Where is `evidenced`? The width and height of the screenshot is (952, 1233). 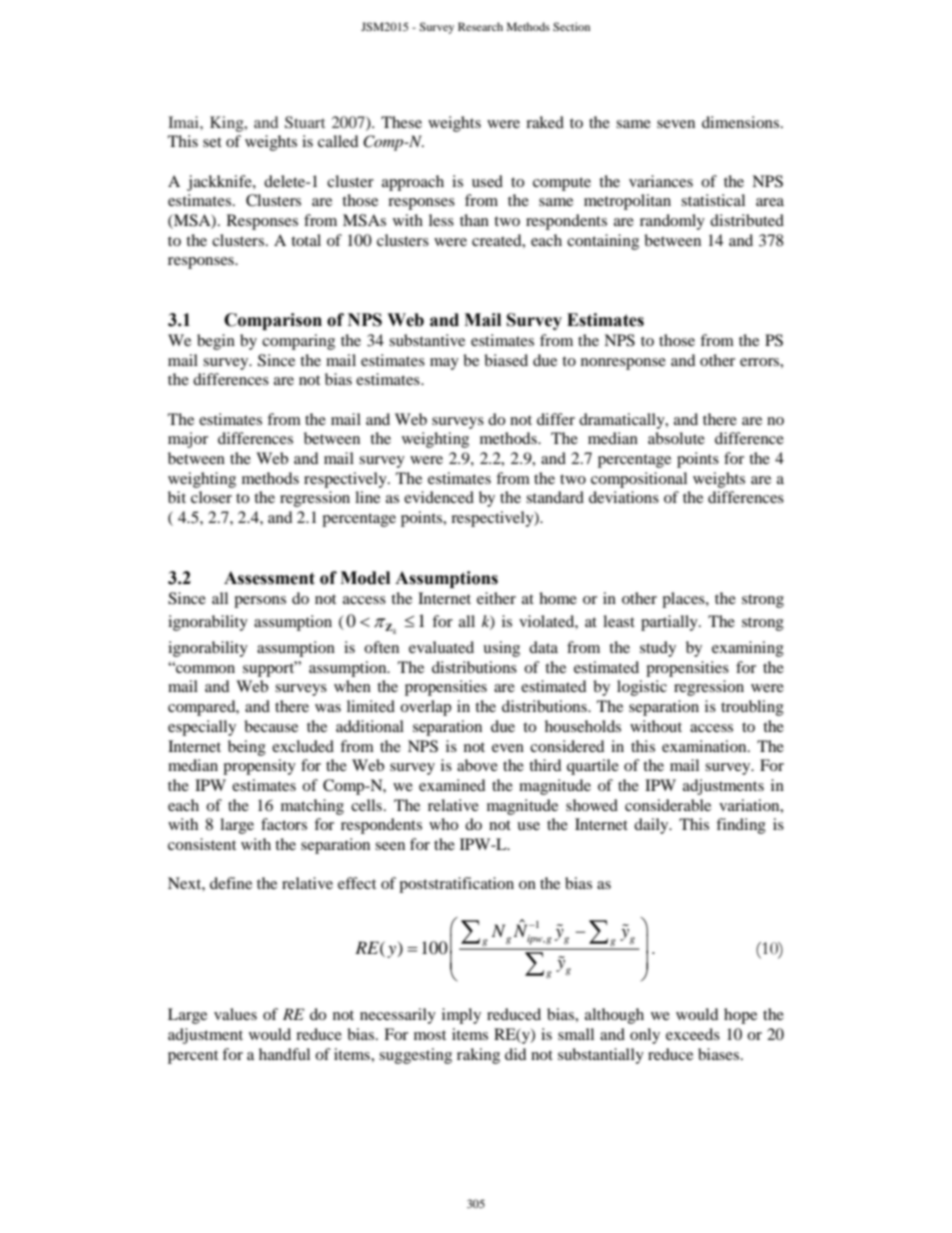 evidenced is located at coordinates (439, 497).
